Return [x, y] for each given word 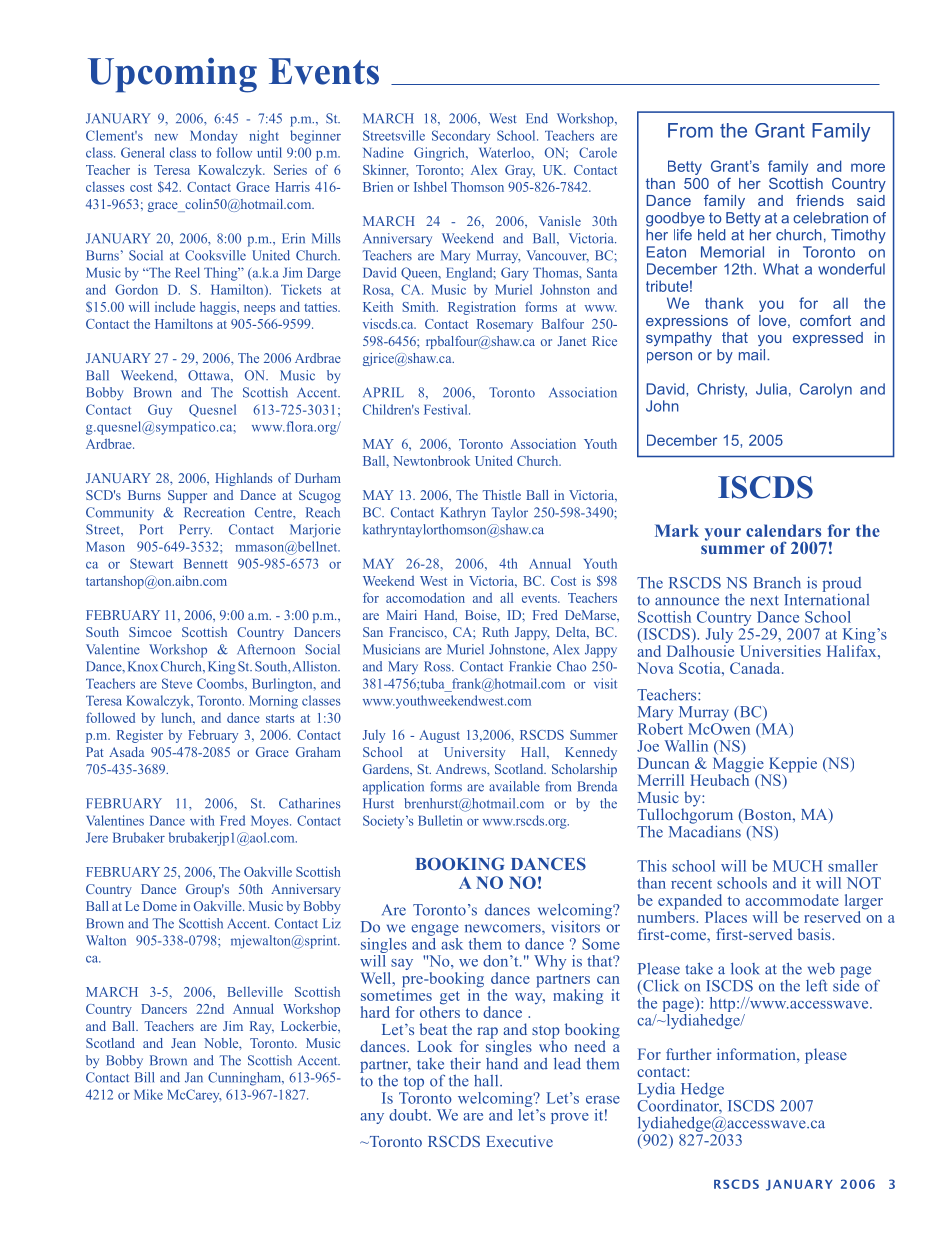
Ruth [495, 632]
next [764, 600]
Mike [148, 1094]
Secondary [461, 137]
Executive [519, 1141]
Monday [214, 137]
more [868, 167]
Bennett [206, 564]
